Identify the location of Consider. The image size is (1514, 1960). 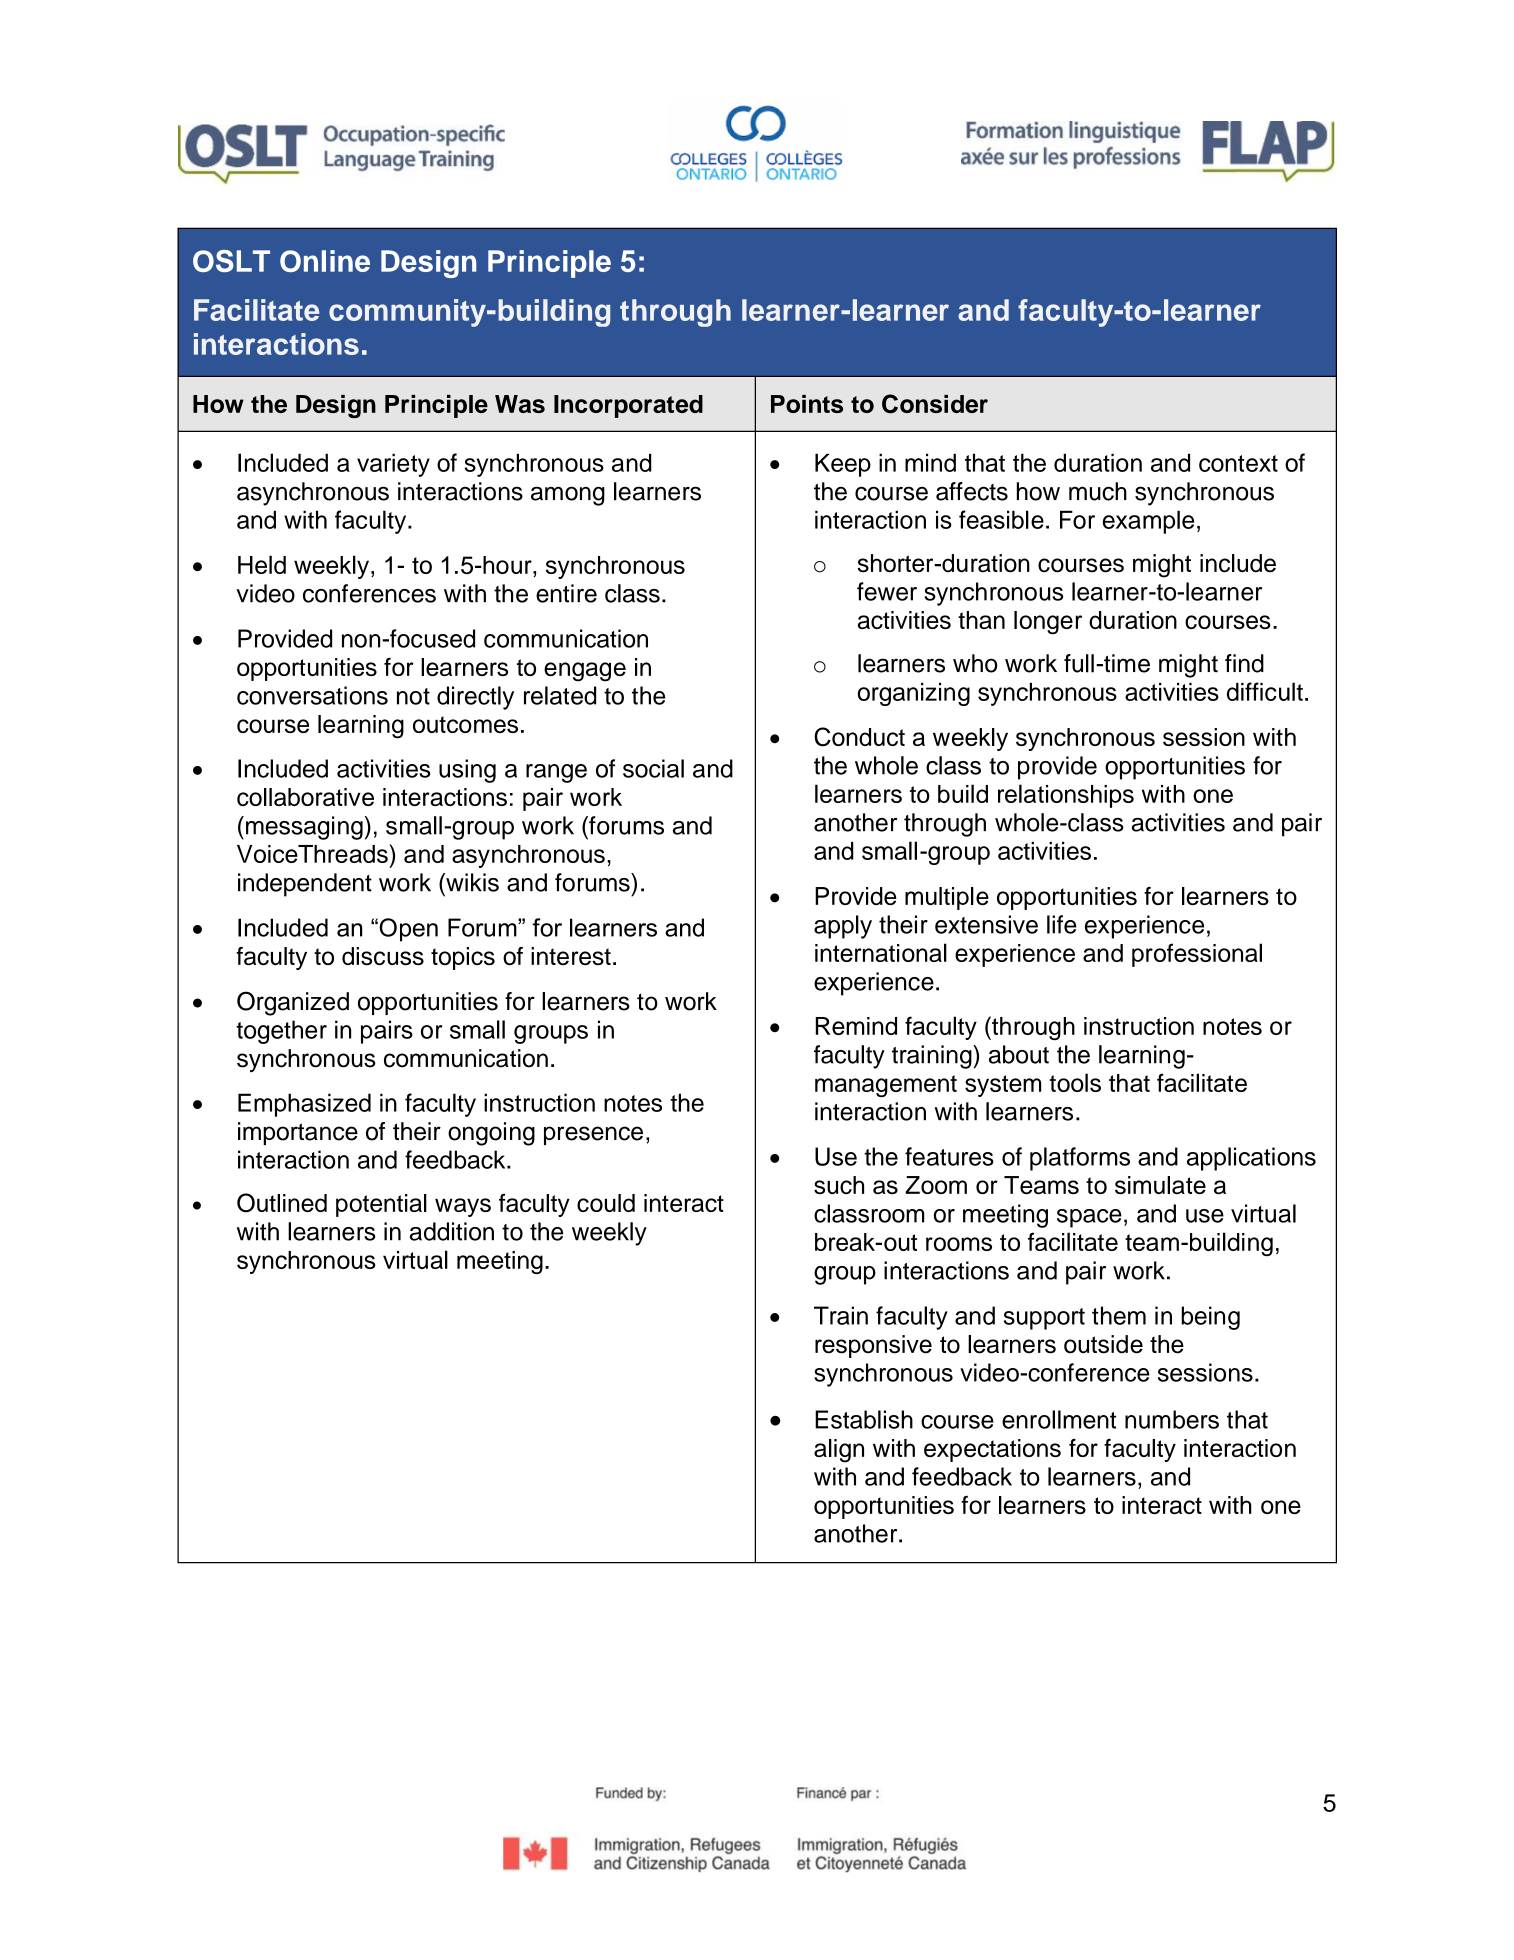
(935, 404).
